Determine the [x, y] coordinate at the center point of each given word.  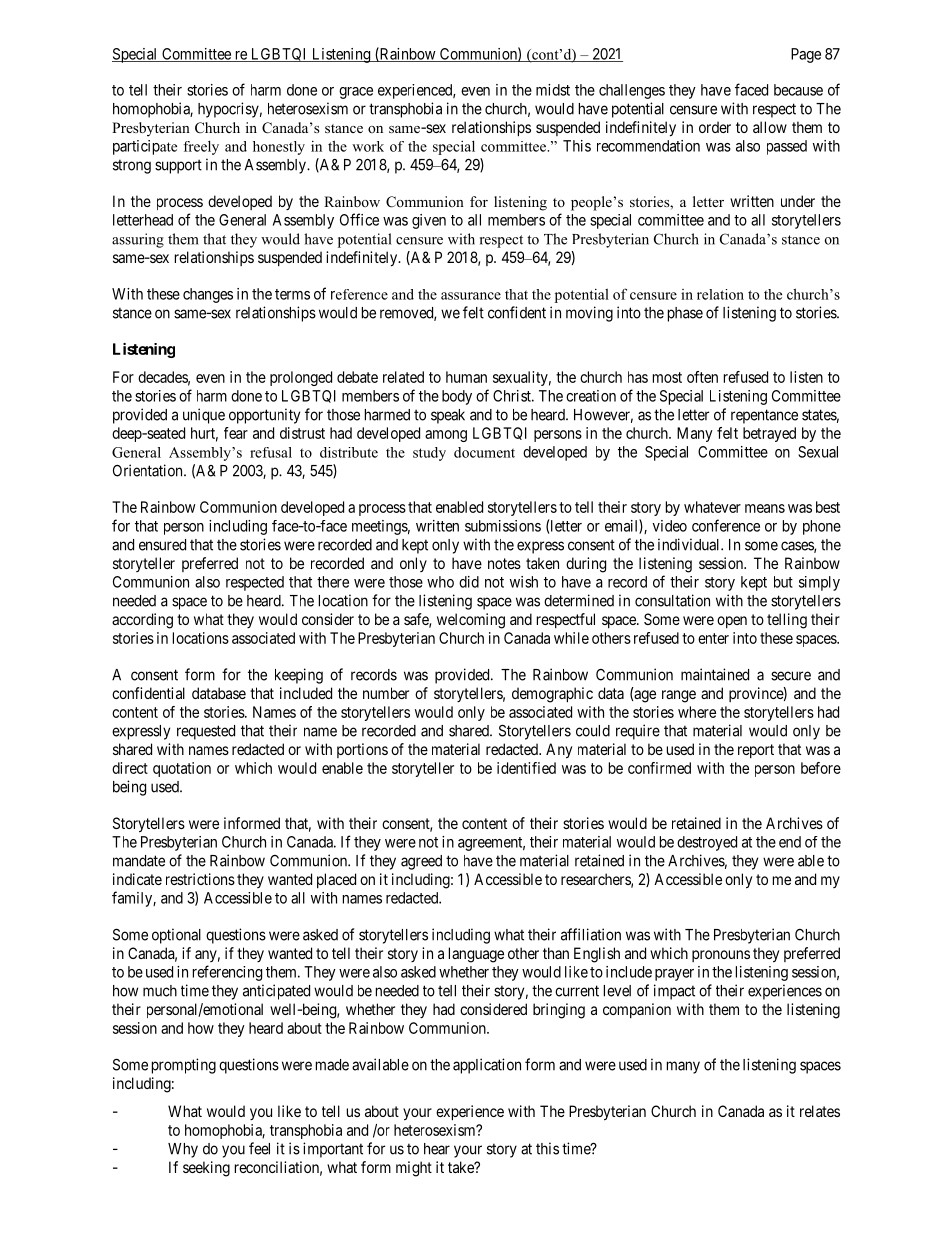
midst [553, 90]
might [414, 1169]
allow [770, 127]
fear [236, 433]
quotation [182, 769]
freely [201, 147]
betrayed [769, 434]
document [484, 452]
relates [820, 1111]
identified [526, 768]
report [756, 751]
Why [183, 1150]
